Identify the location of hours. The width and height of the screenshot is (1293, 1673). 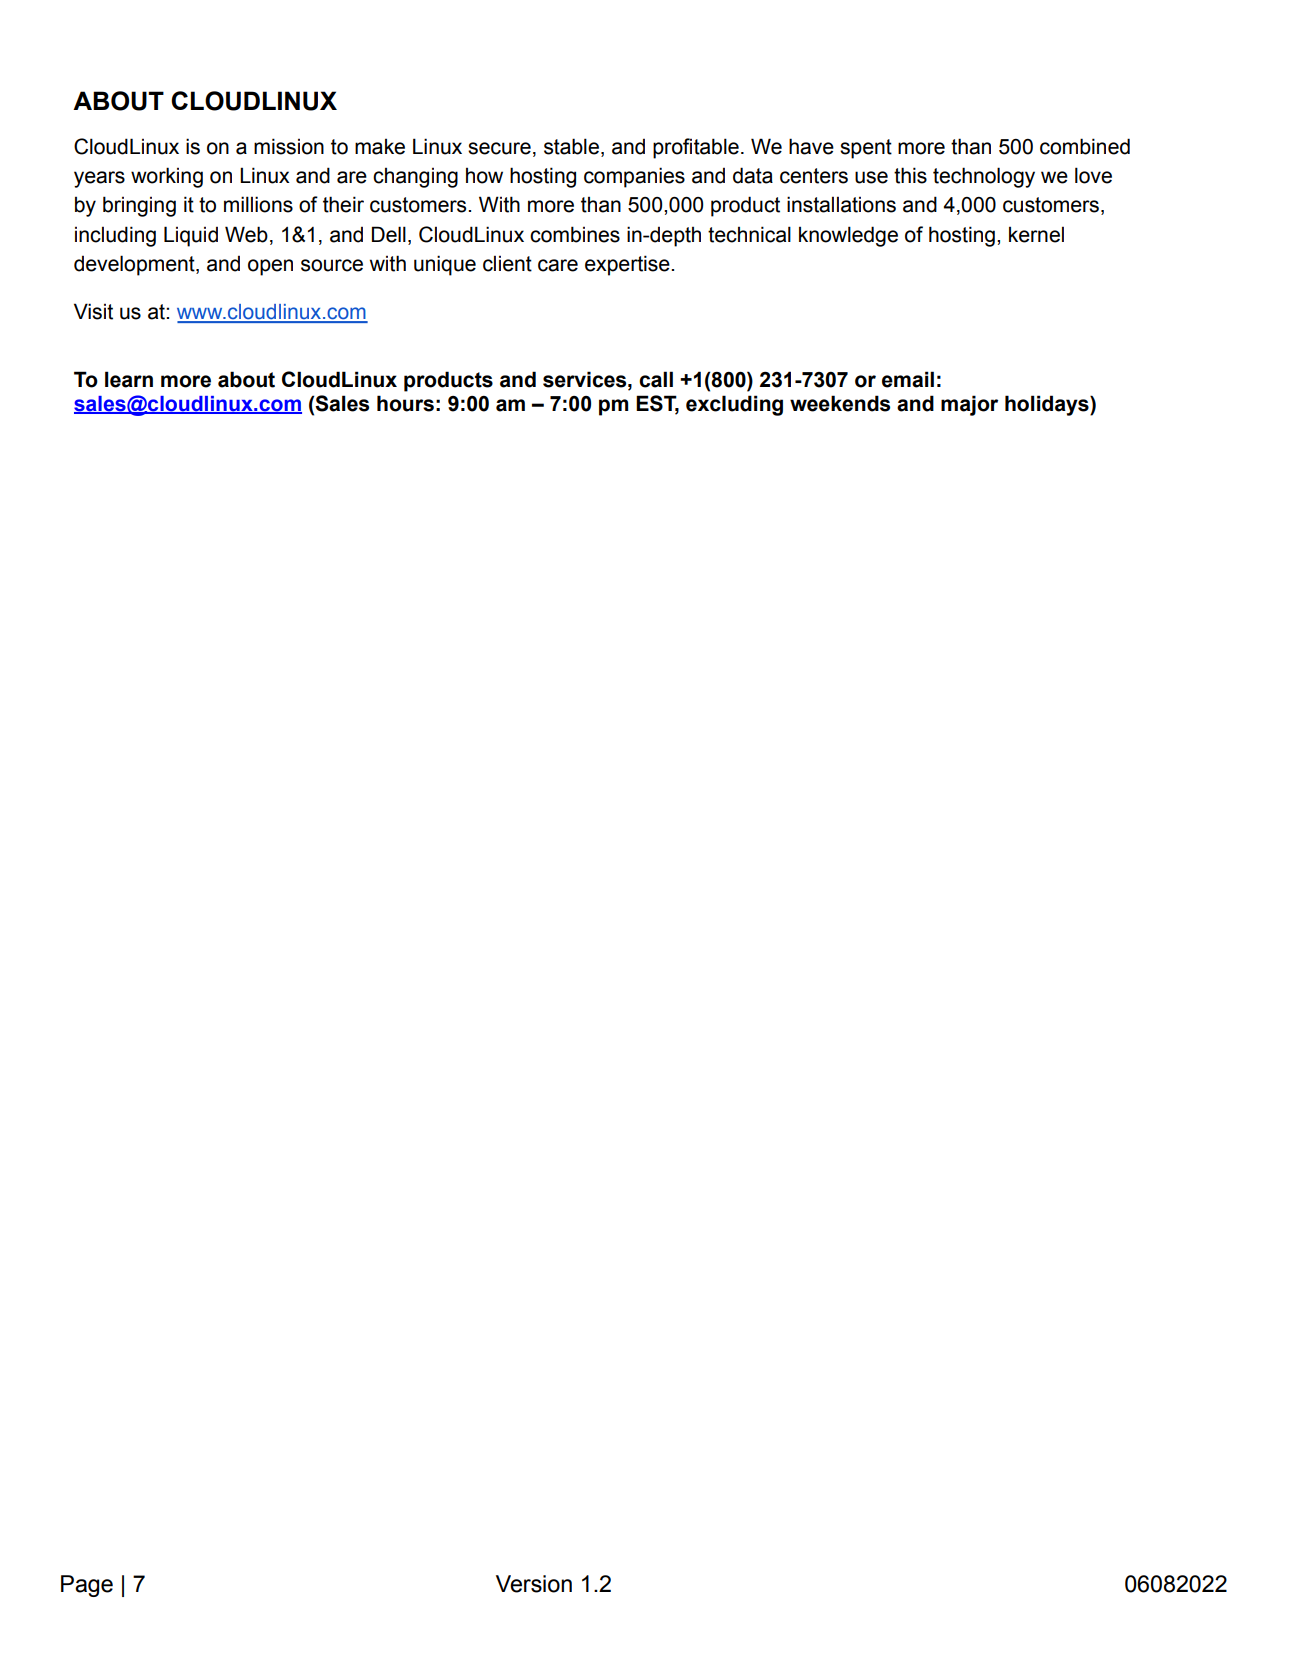
(405, 403).
